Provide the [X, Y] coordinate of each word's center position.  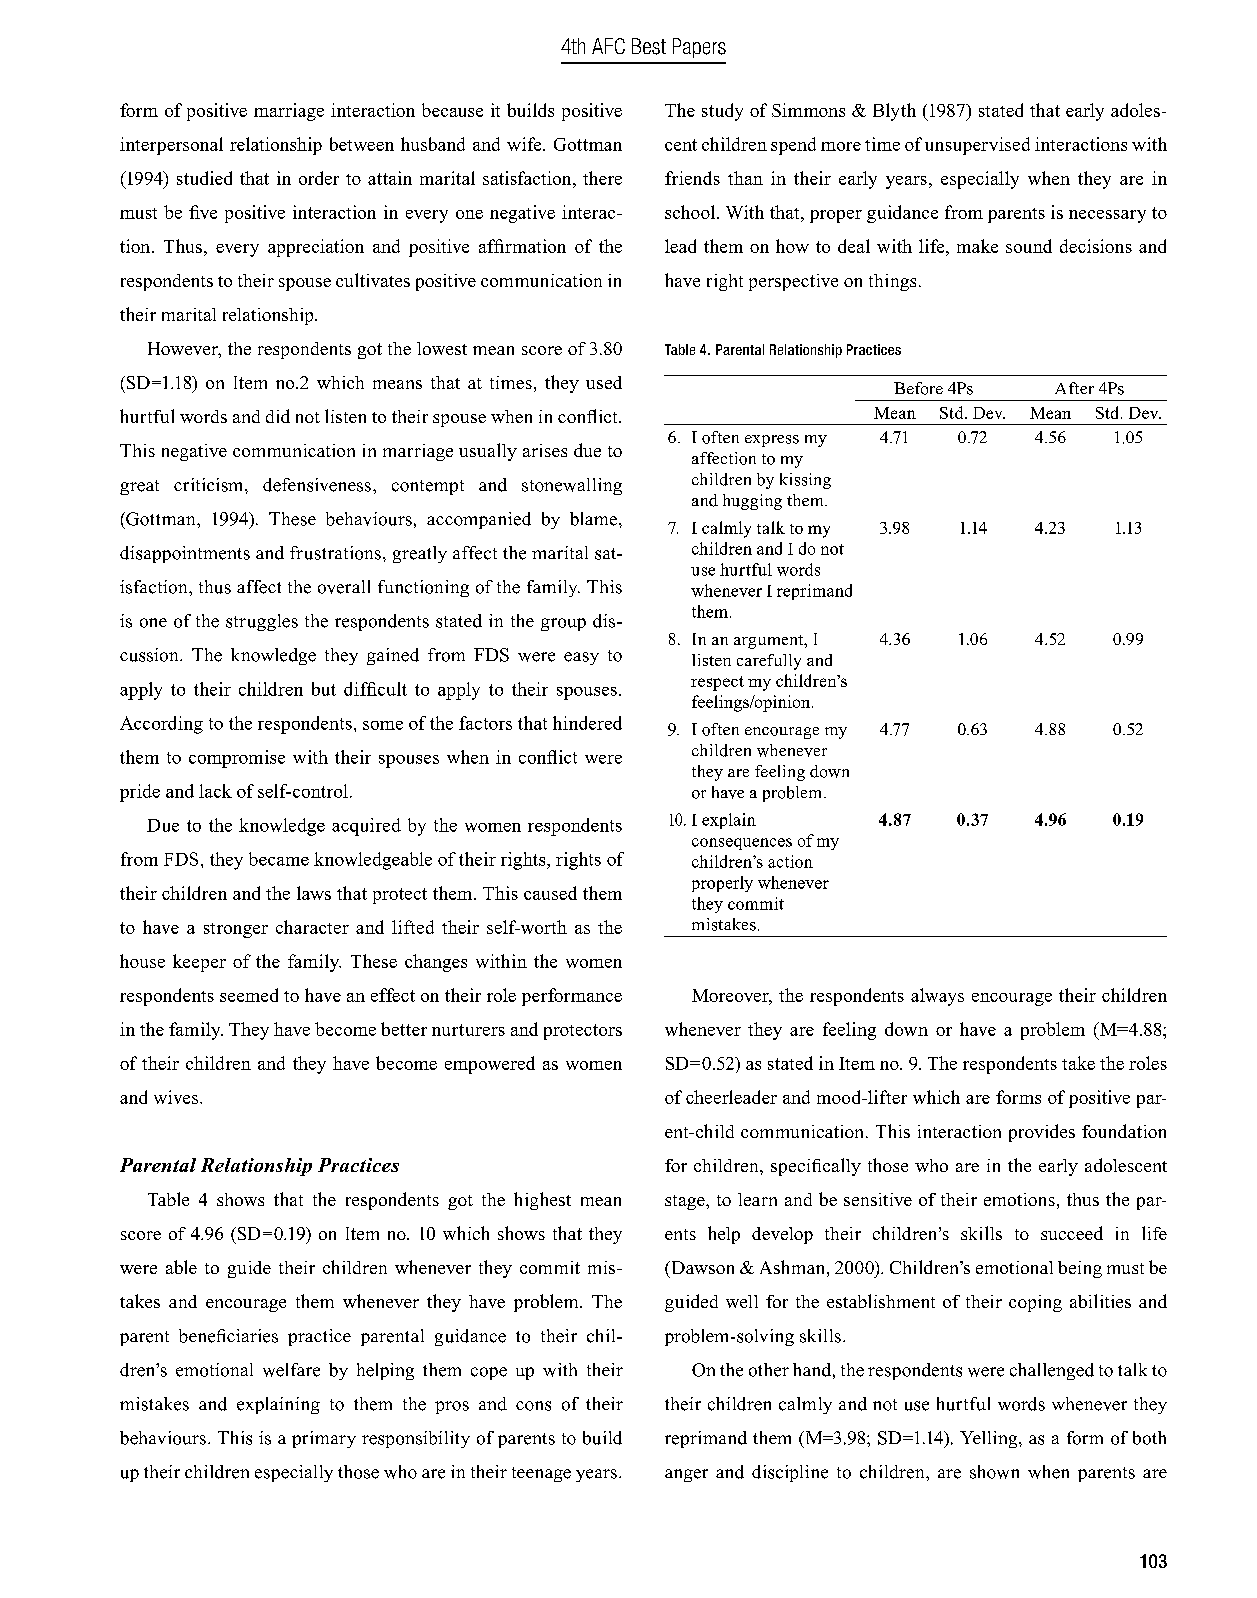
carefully [769, 662]
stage [686, 1202]
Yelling [990, 1439]
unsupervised [977, 146]
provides [1042, 1133]
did [278, 416]
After [1074, 388]
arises [545, 450]
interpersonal [171, 146]
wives [177, 1097]
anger [686, 1475]
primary [324, 1439]
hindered [587, 723]
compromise [237, 759]
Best [649, 46]
